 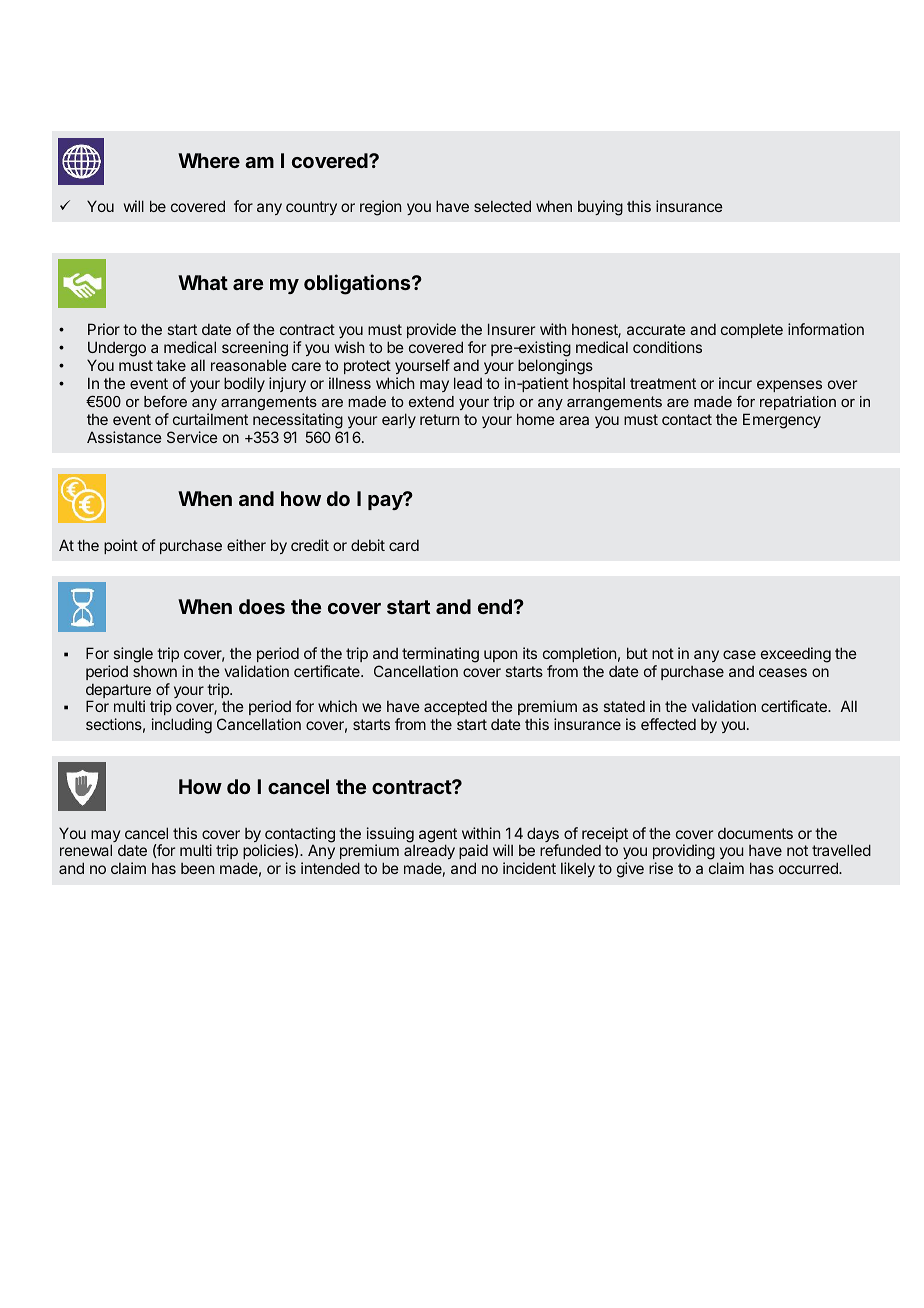 What do you see at coordinates (473, 853) in the screenshot?
I see `paid` at bounding box center [473, 853].
